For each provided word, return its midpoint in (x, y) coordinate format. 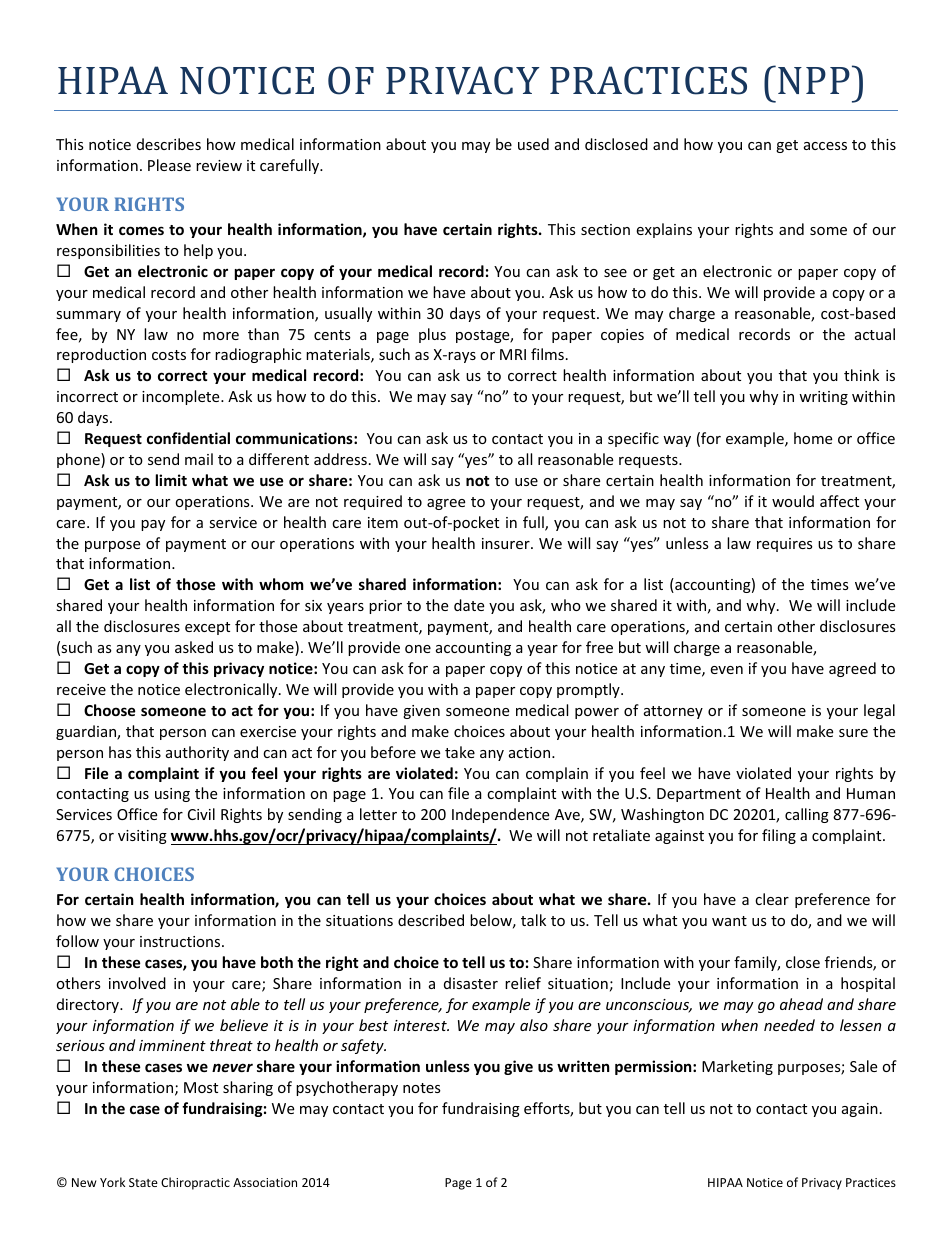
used (533, 144)
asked (194, 647)
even (726, 670)
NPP (814, 80)
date (469, 605)
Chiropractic (195, 1183)
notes (422, 1088)
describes (169, 144)
